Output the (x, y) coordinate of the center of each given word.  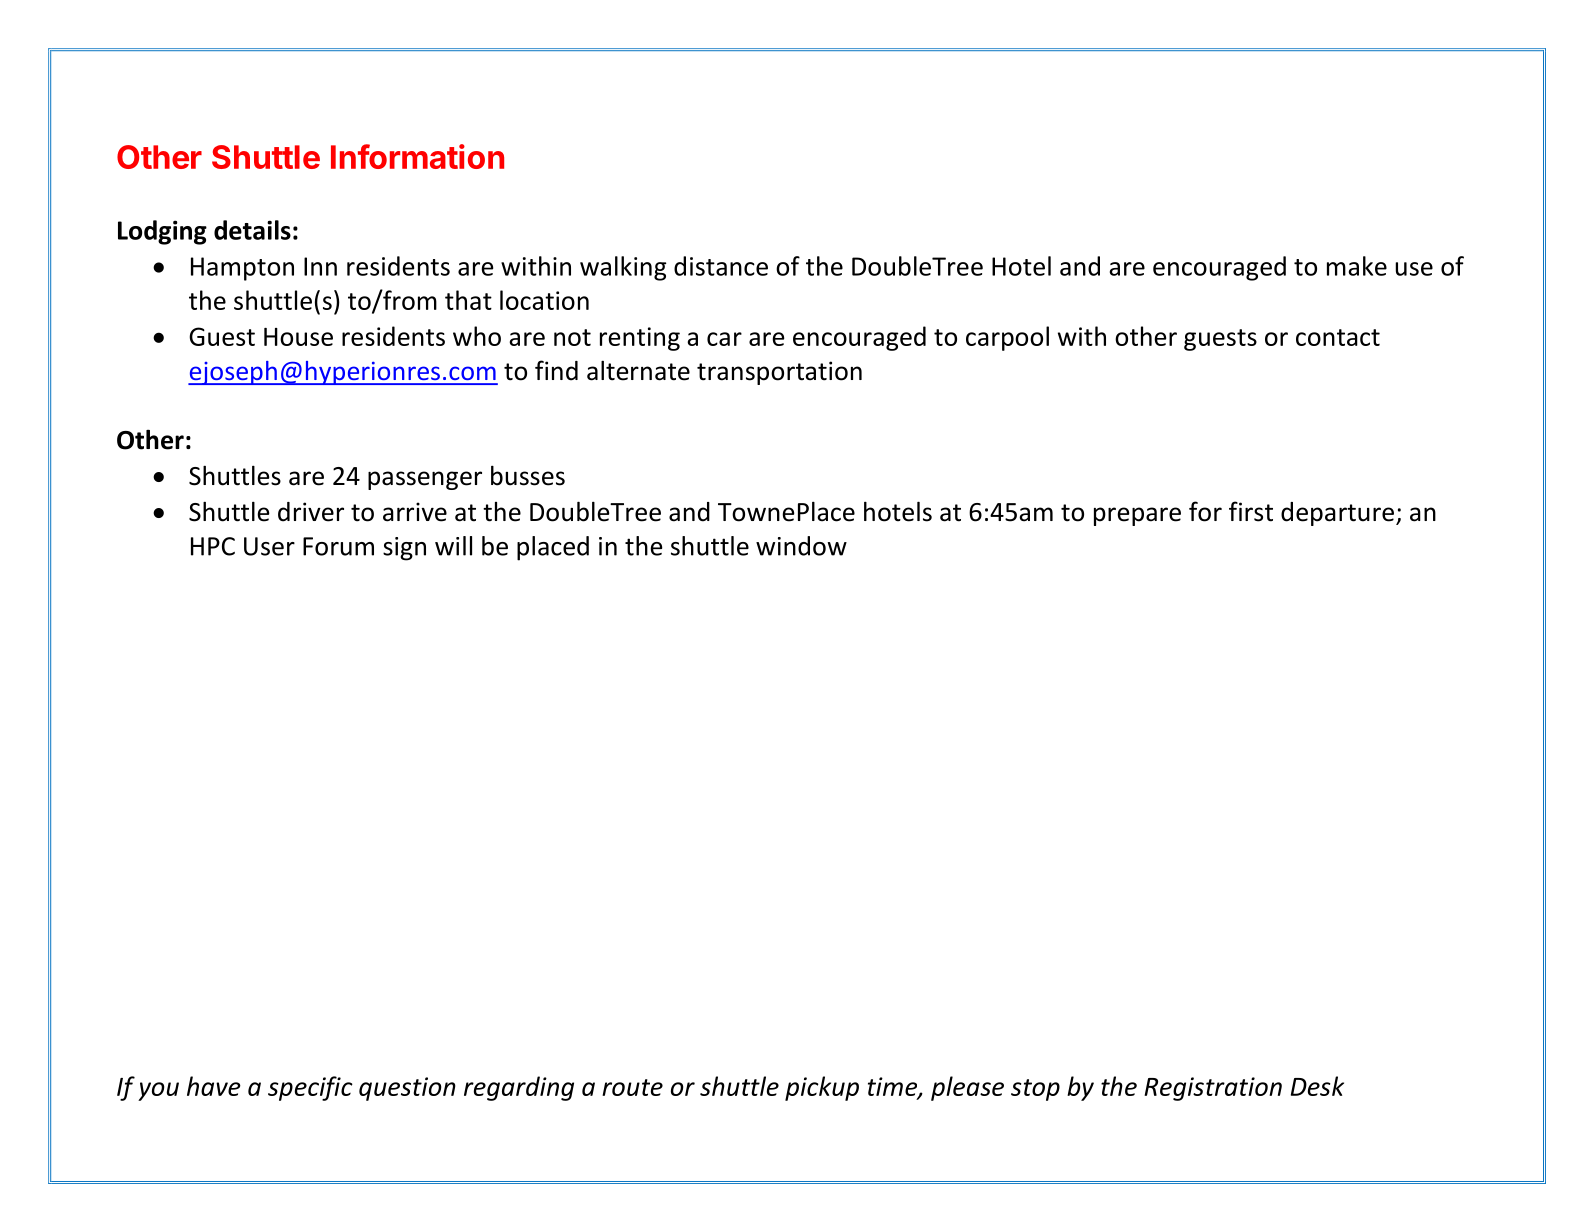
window (801, 546)
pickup (822, 1088)
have (214, 1086)
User (269, 546)
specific (310, 1088)
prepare (1137, 516)
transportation (779, 373)
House (298, 337)
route (632, 1087)
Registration (1213, 1089)
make (1357, 266)
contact (1338, 337)
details (252, 230)
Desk (1317, 1086)
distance (721, 266)
